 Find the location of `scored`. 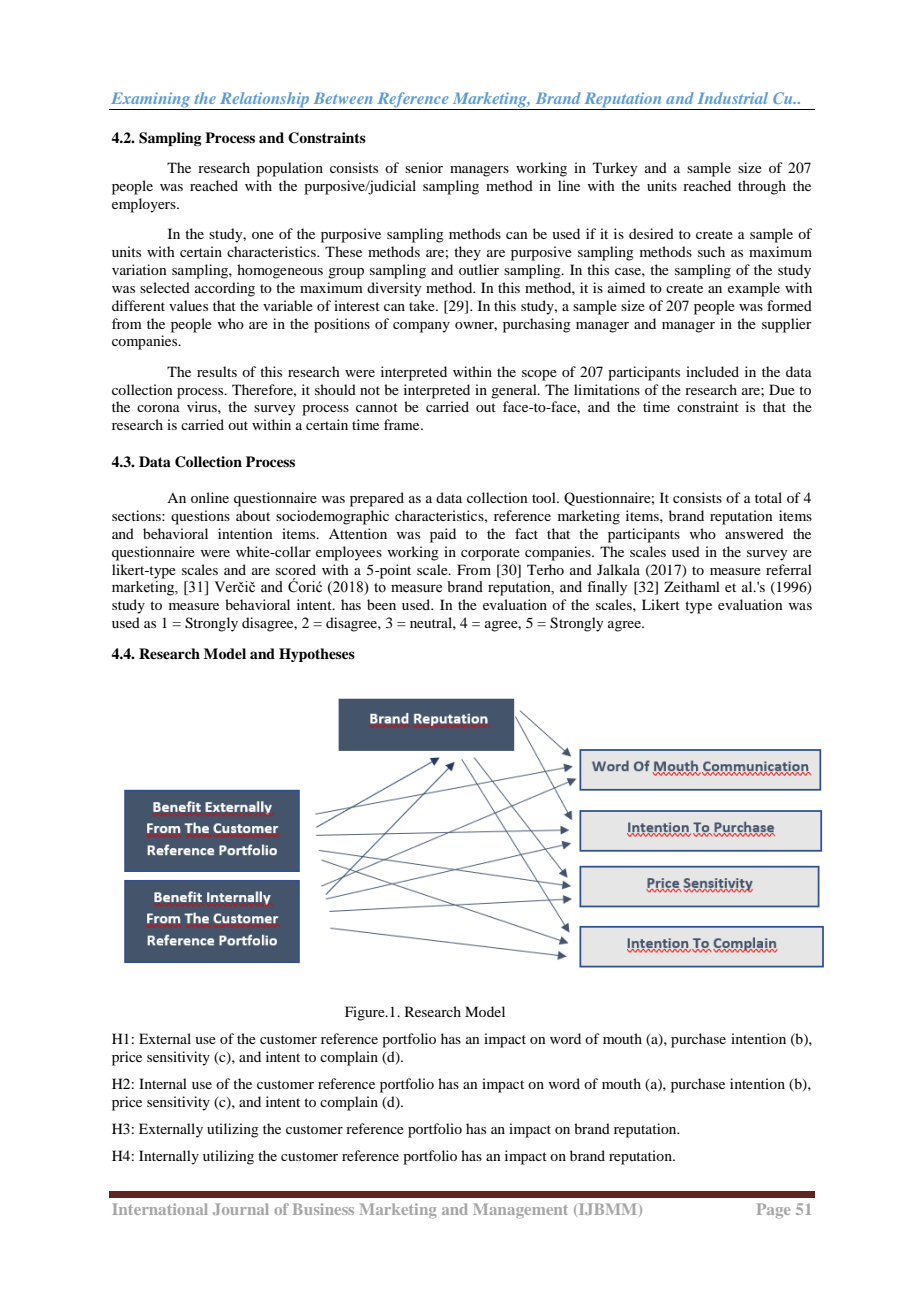

scored is located at coordinates (296, 569).
